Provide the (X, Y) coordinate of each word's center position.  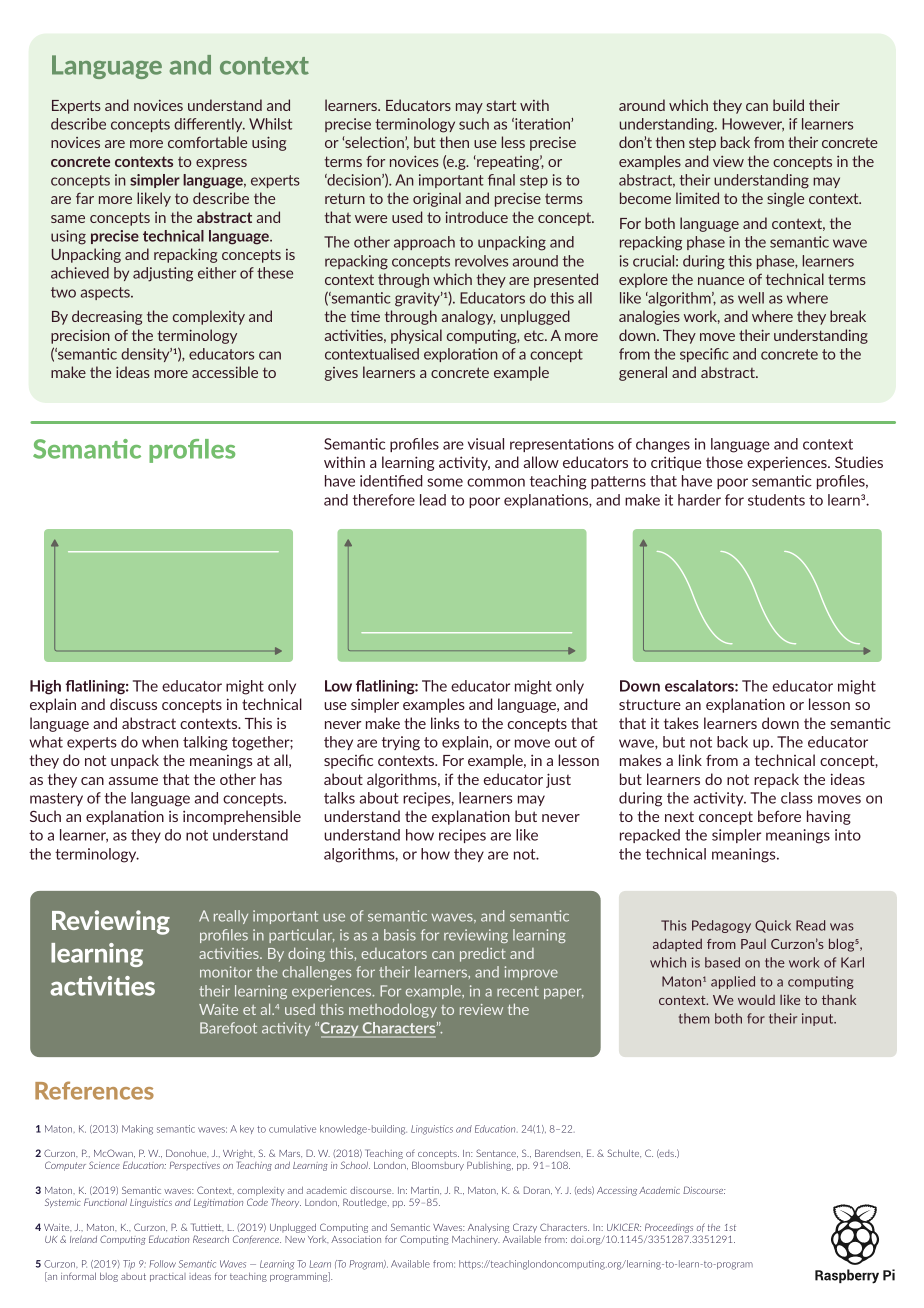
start (501, 105)
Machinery (476, 1240)
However (753, 125)
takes (681, 723)
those (724, 462)
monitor (226, 972)
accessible (225, 372)
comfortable (207, 142)
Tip (129, 1264)
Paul (753, 944)
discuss (133, 704)
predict (483, 954)
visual (486, 444)
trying (401, 743)
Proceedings (669, 1228)
